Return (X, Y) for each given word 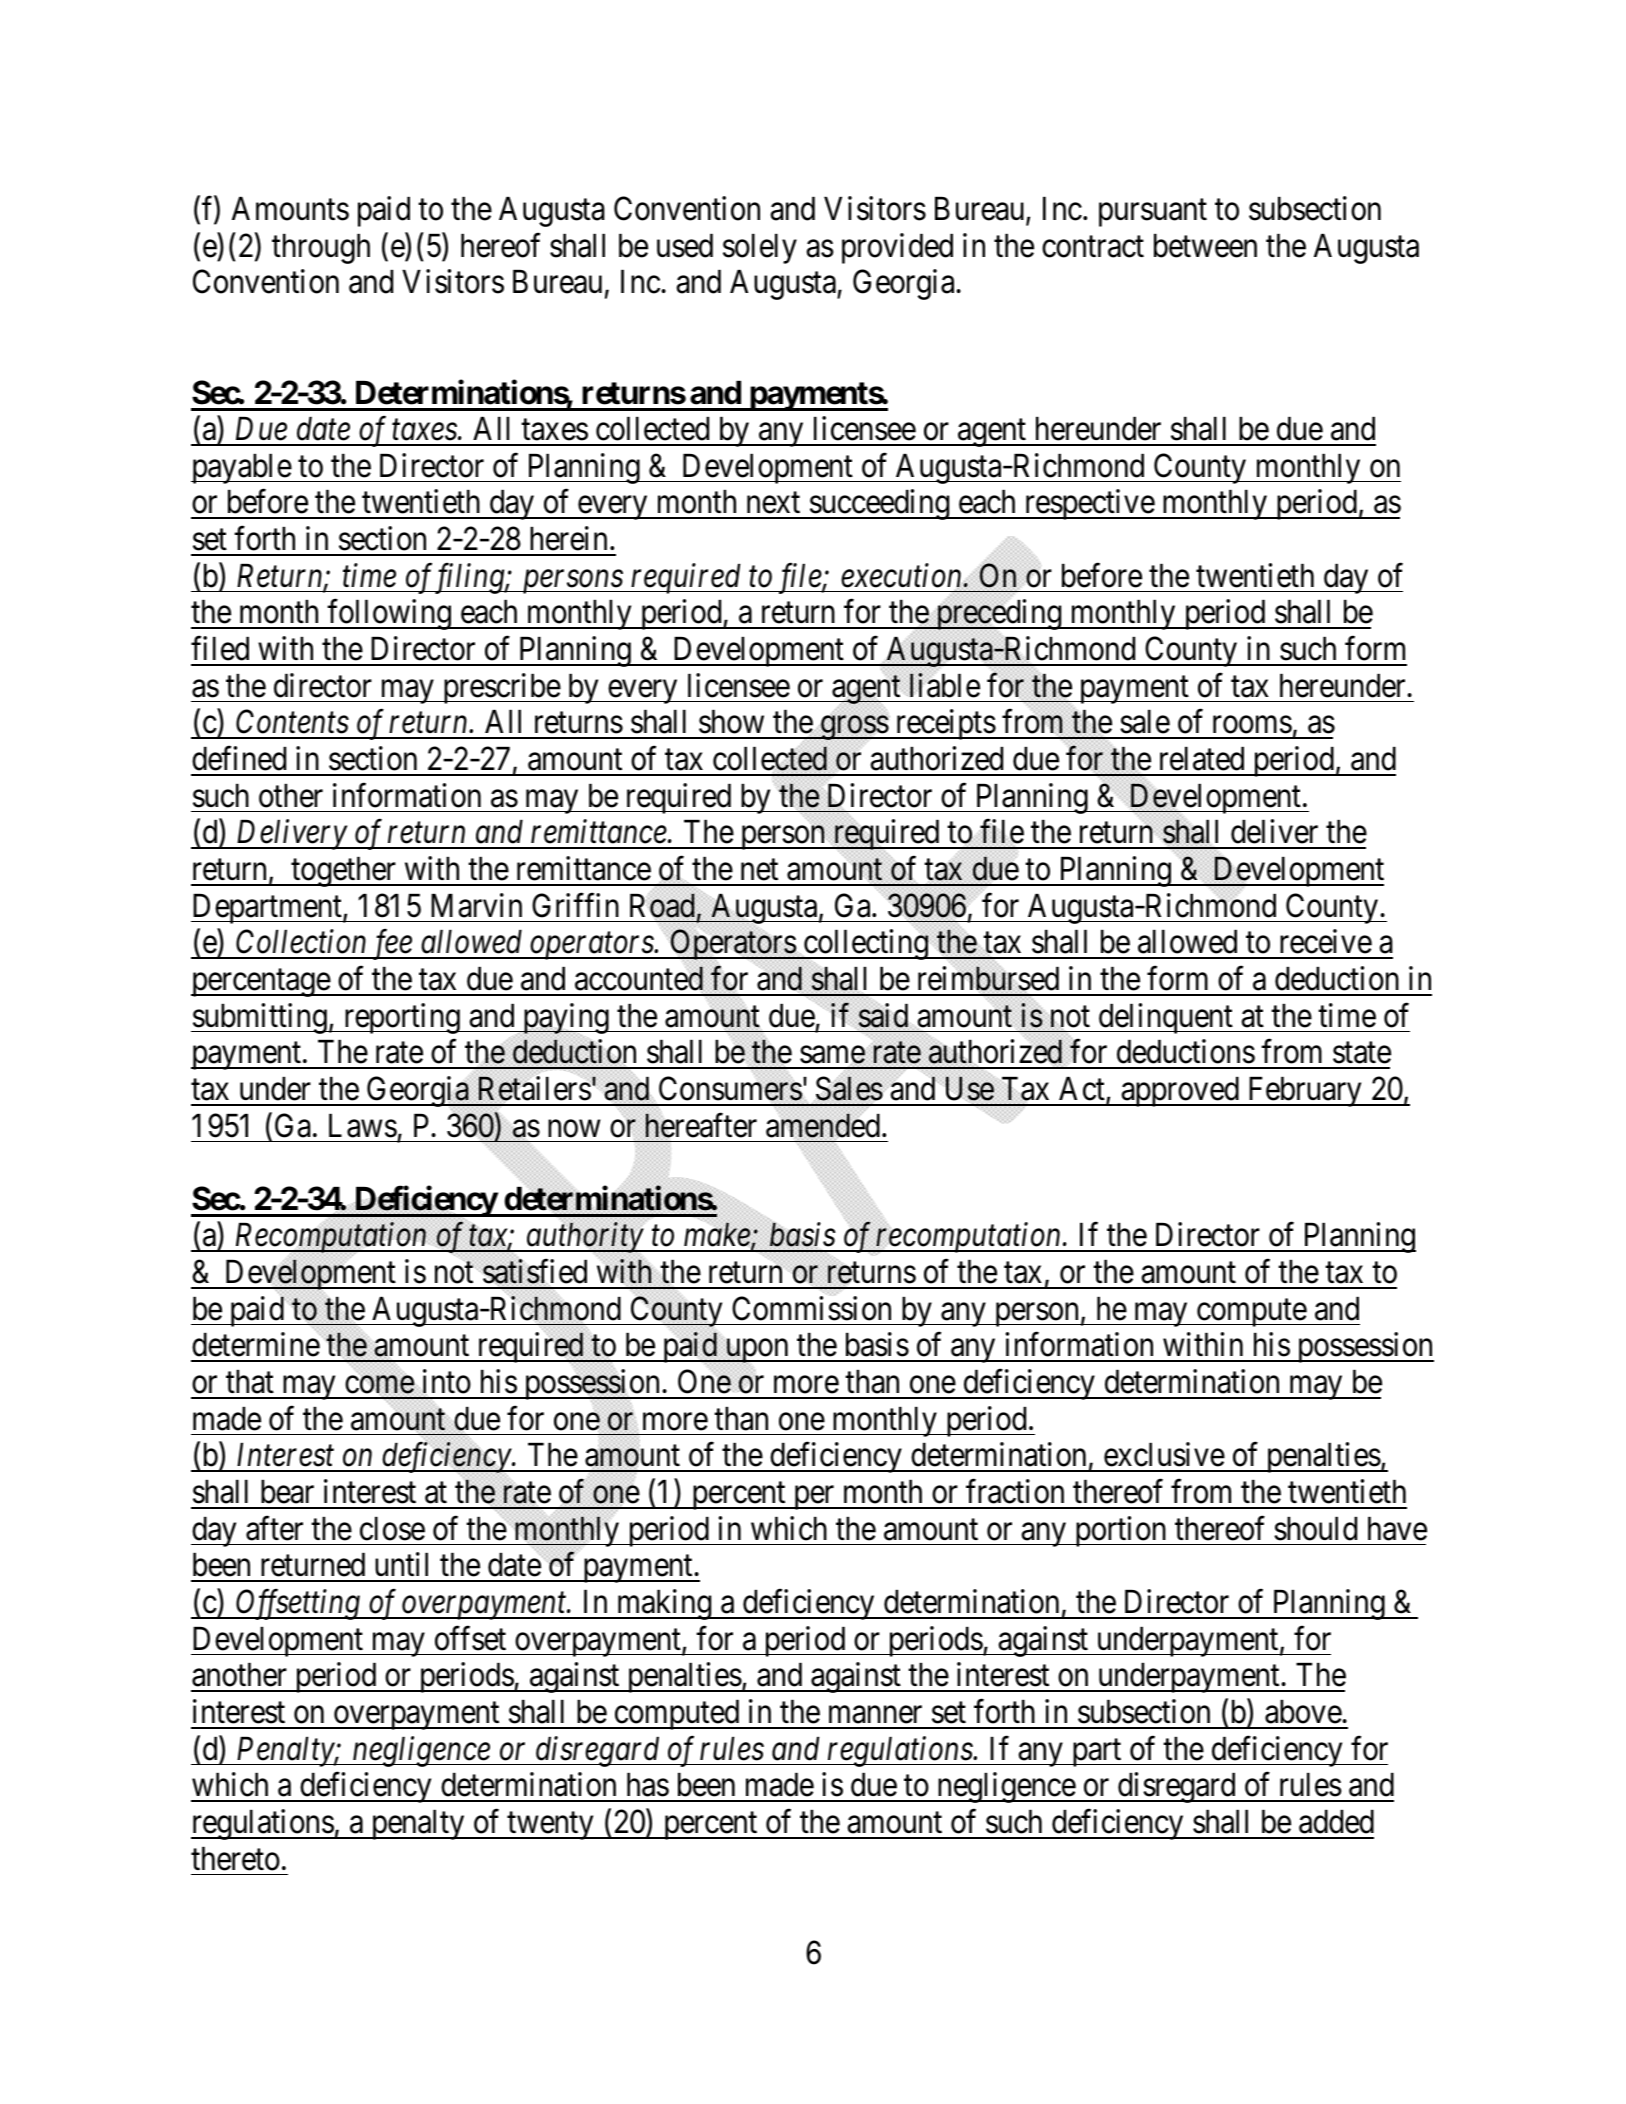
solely (760, 249)
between (1205, 246)
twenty (550, 1826)
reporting (401, 1018)
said (883, 1015)
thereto (235, 1859)
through (321, 249)
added (1336, 1822)
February (1304, 1092)
